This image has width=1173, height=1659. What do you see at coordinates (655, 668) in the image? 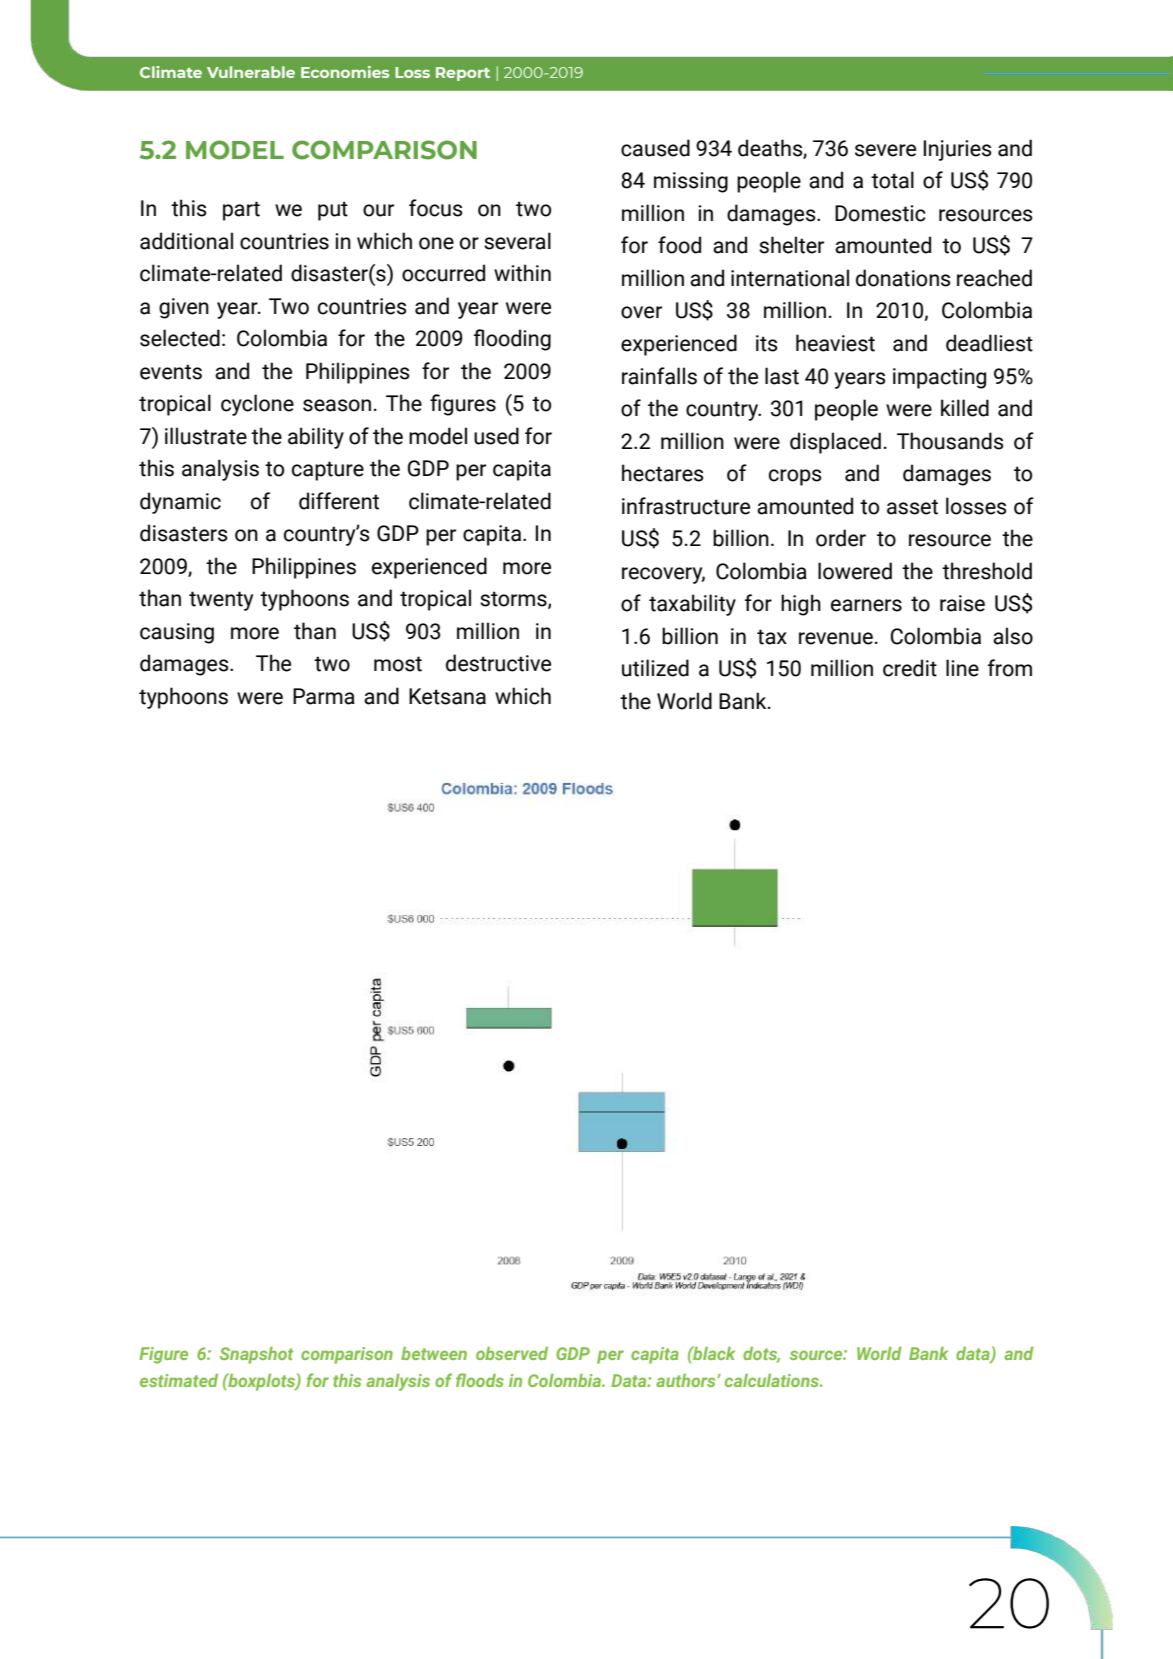
I see `utilized` at bounding box center [655, 668].
